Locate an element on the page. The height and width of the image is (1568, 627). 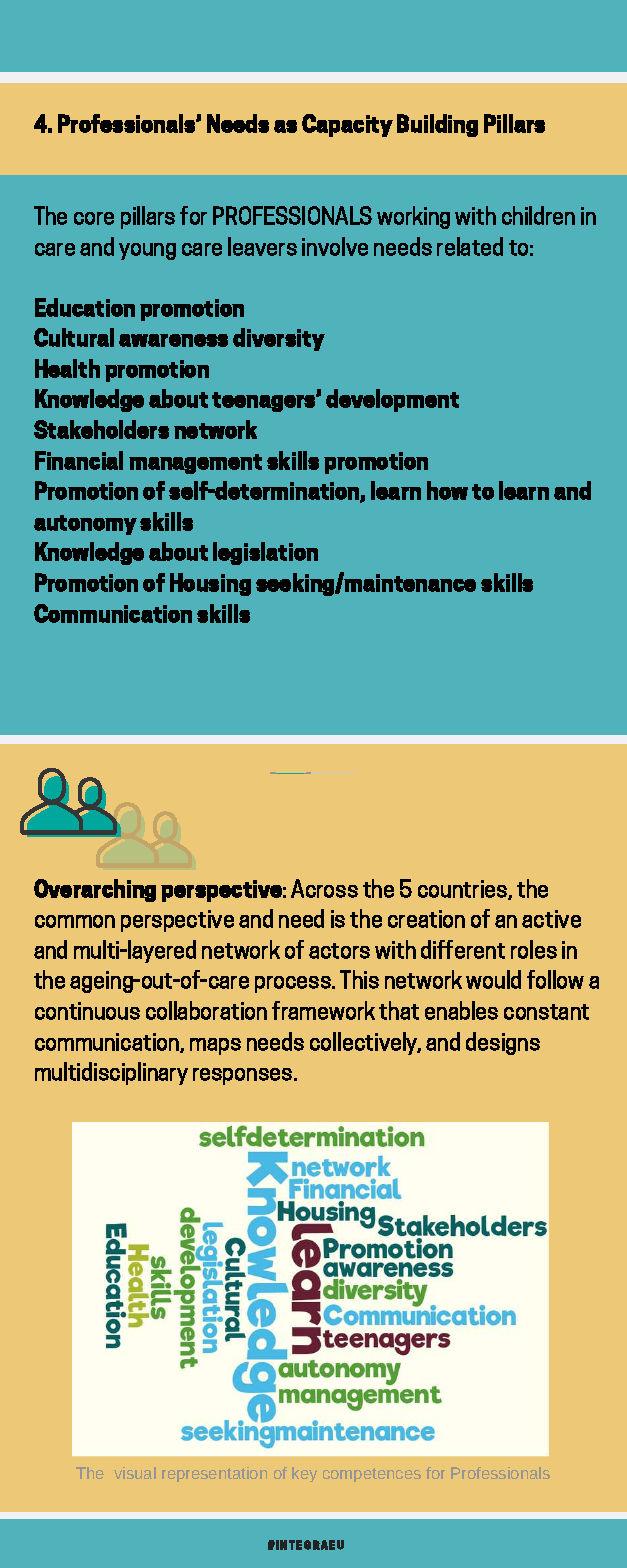
framework is located at coordinates (323, 1010).
